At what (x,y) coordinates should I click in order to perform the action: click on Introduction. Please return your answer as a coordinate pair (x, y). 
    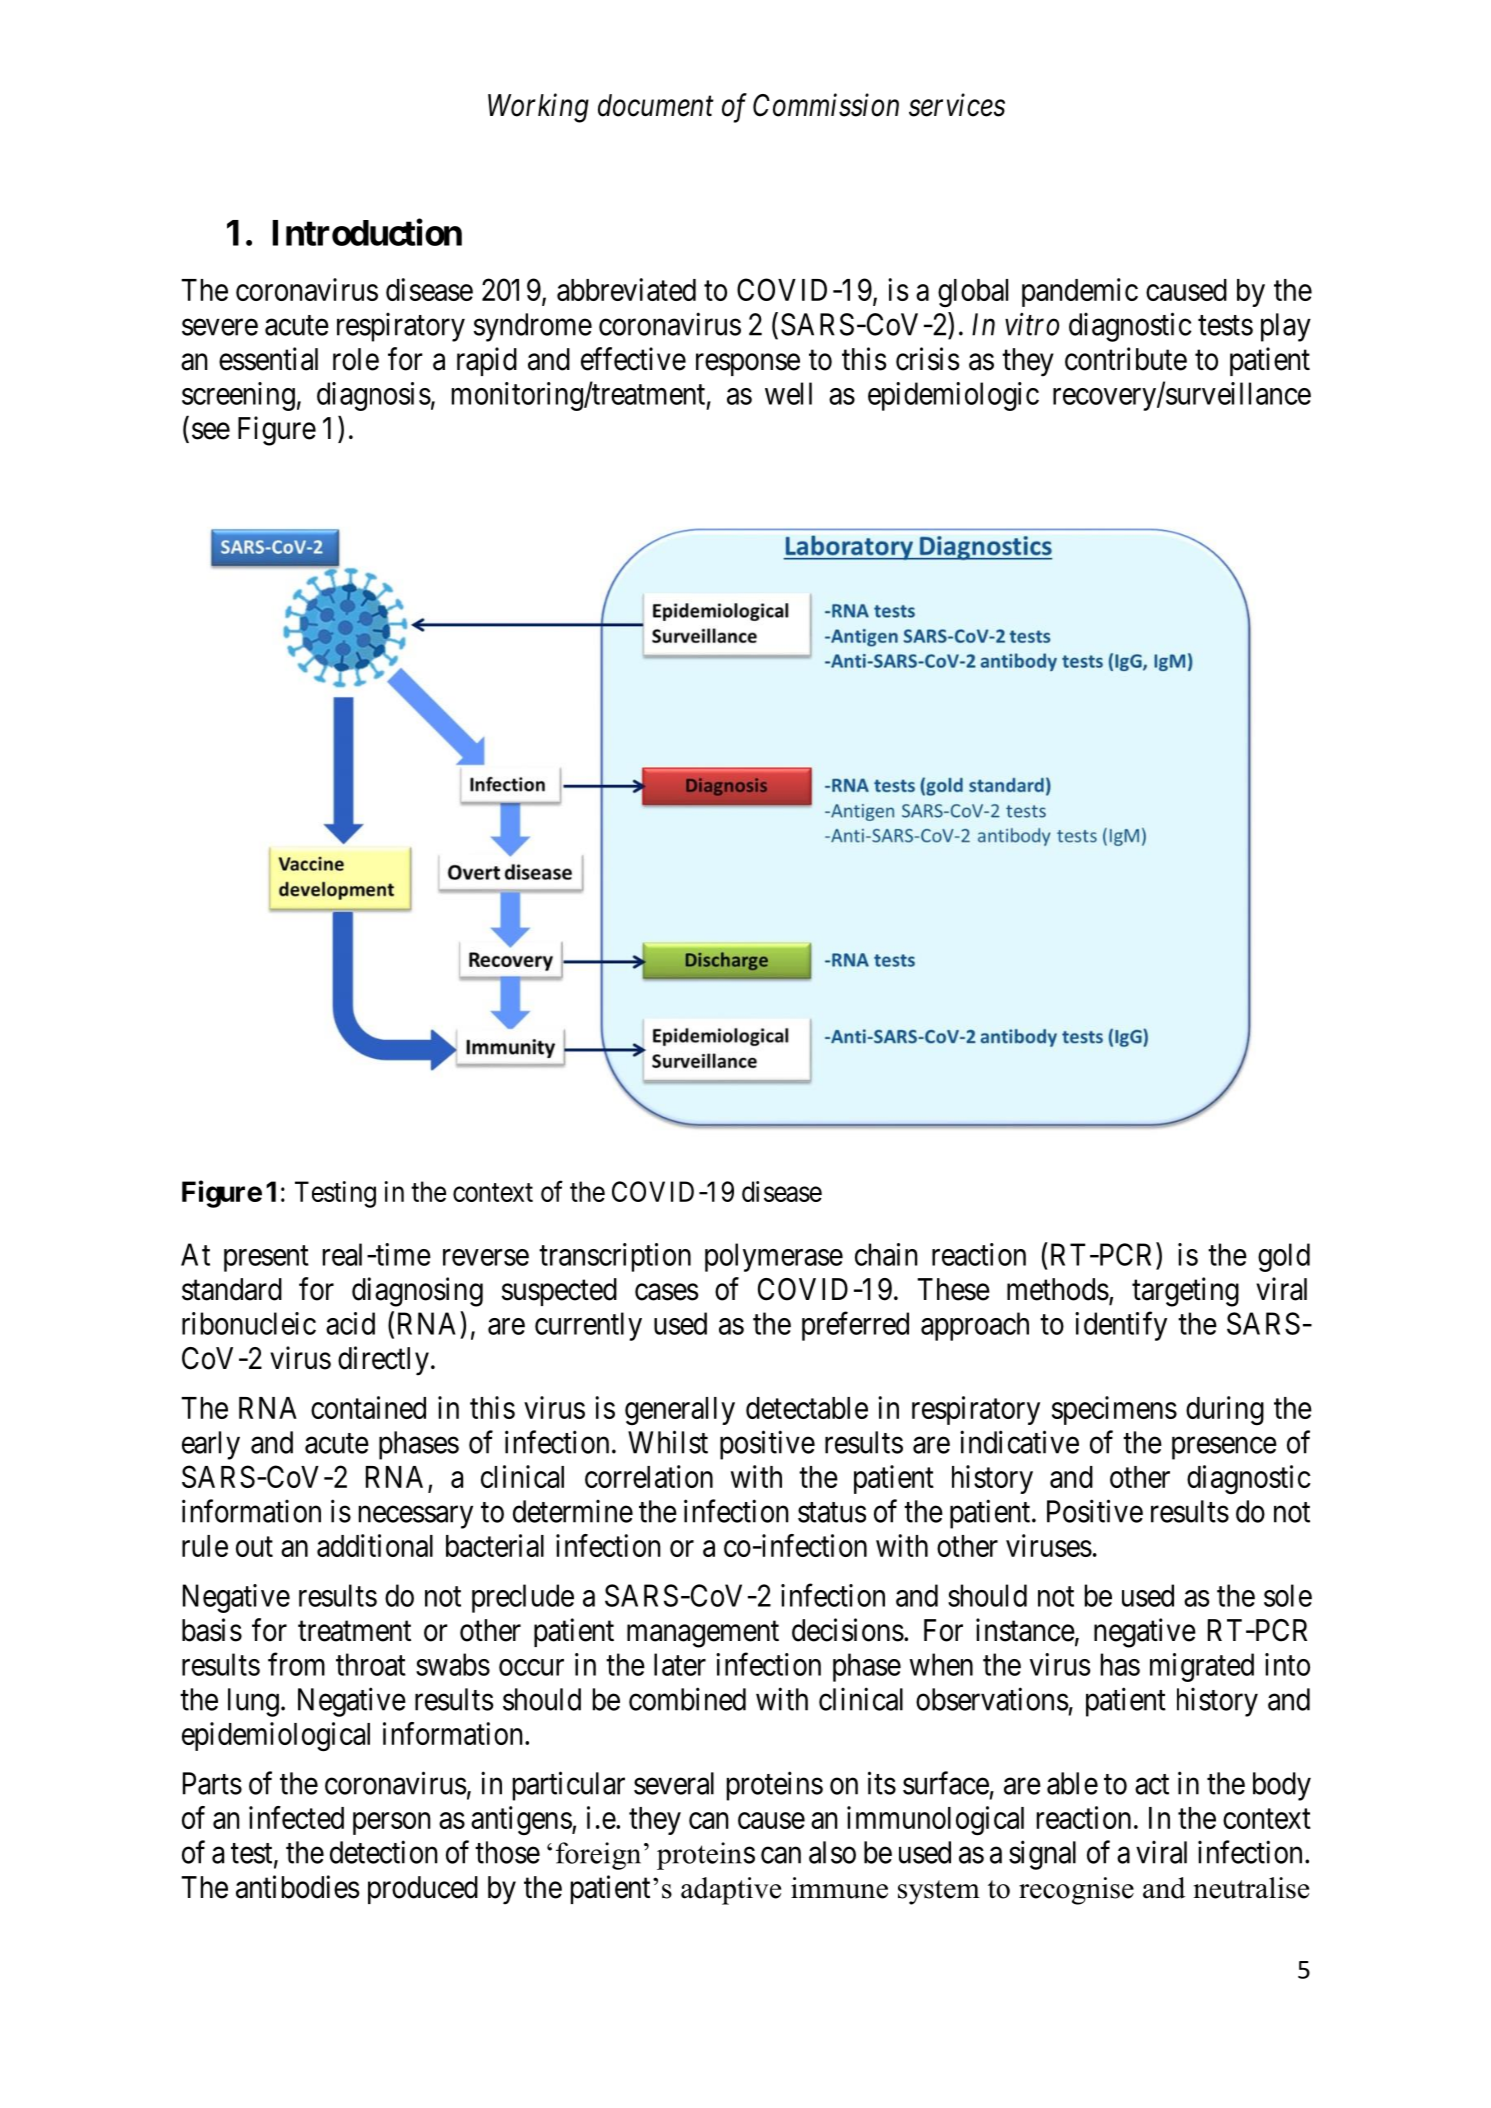
    Looking at the image, I should click on (367, 232).
